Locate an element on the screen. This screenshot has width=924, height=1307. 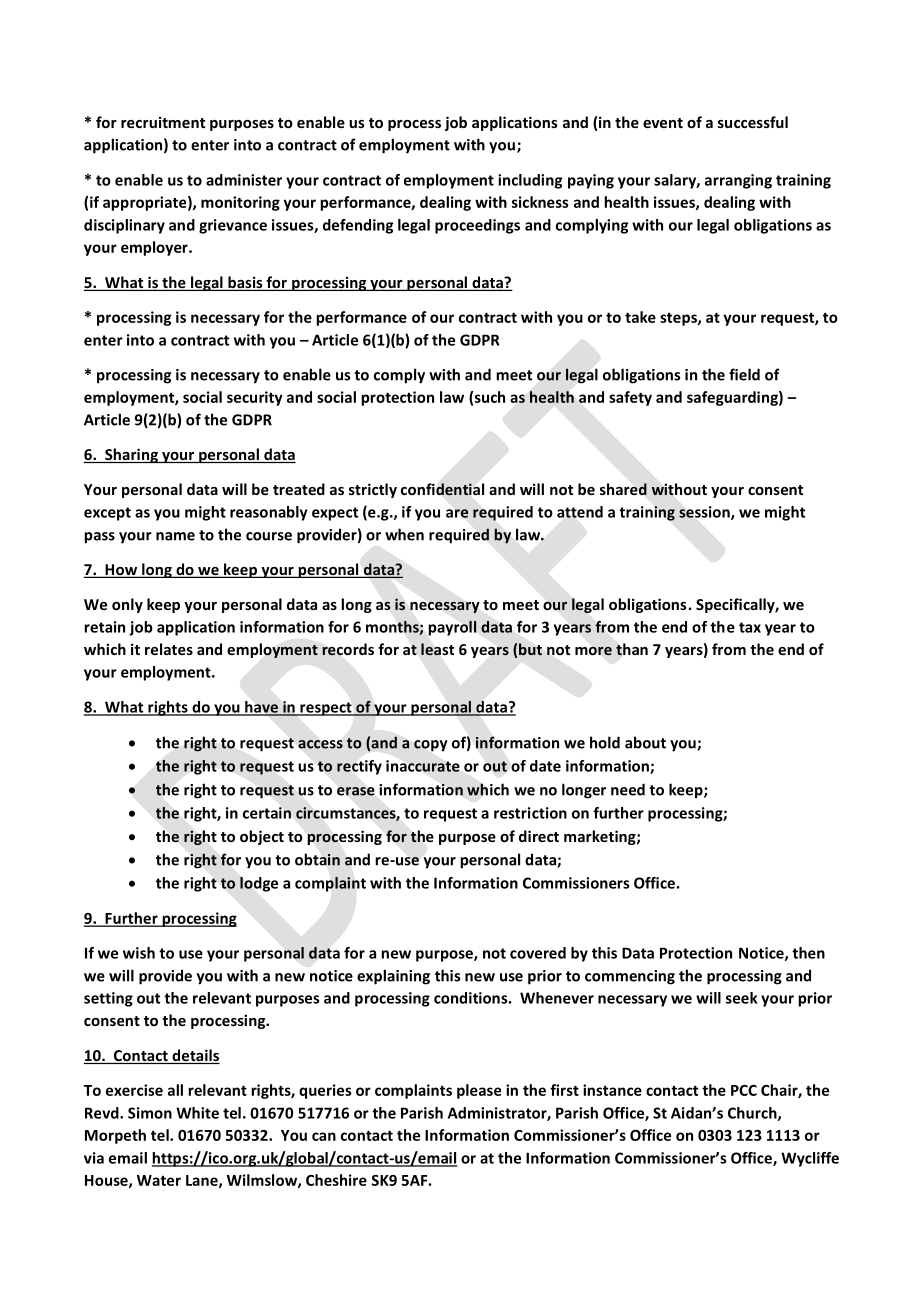
tax is located at coordinates (750, 627).
